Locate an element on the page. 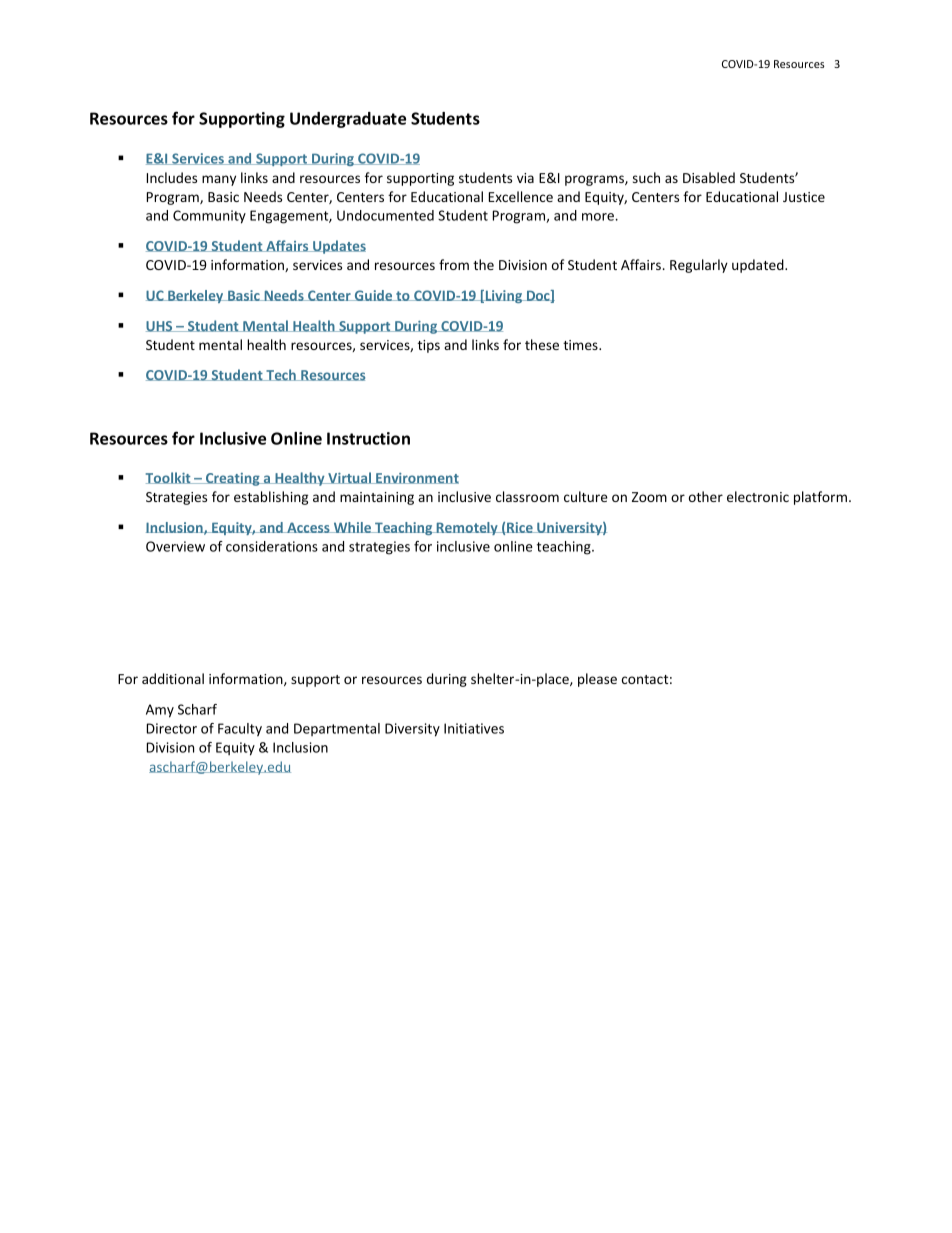  from is located at coordinates (454, 264).
